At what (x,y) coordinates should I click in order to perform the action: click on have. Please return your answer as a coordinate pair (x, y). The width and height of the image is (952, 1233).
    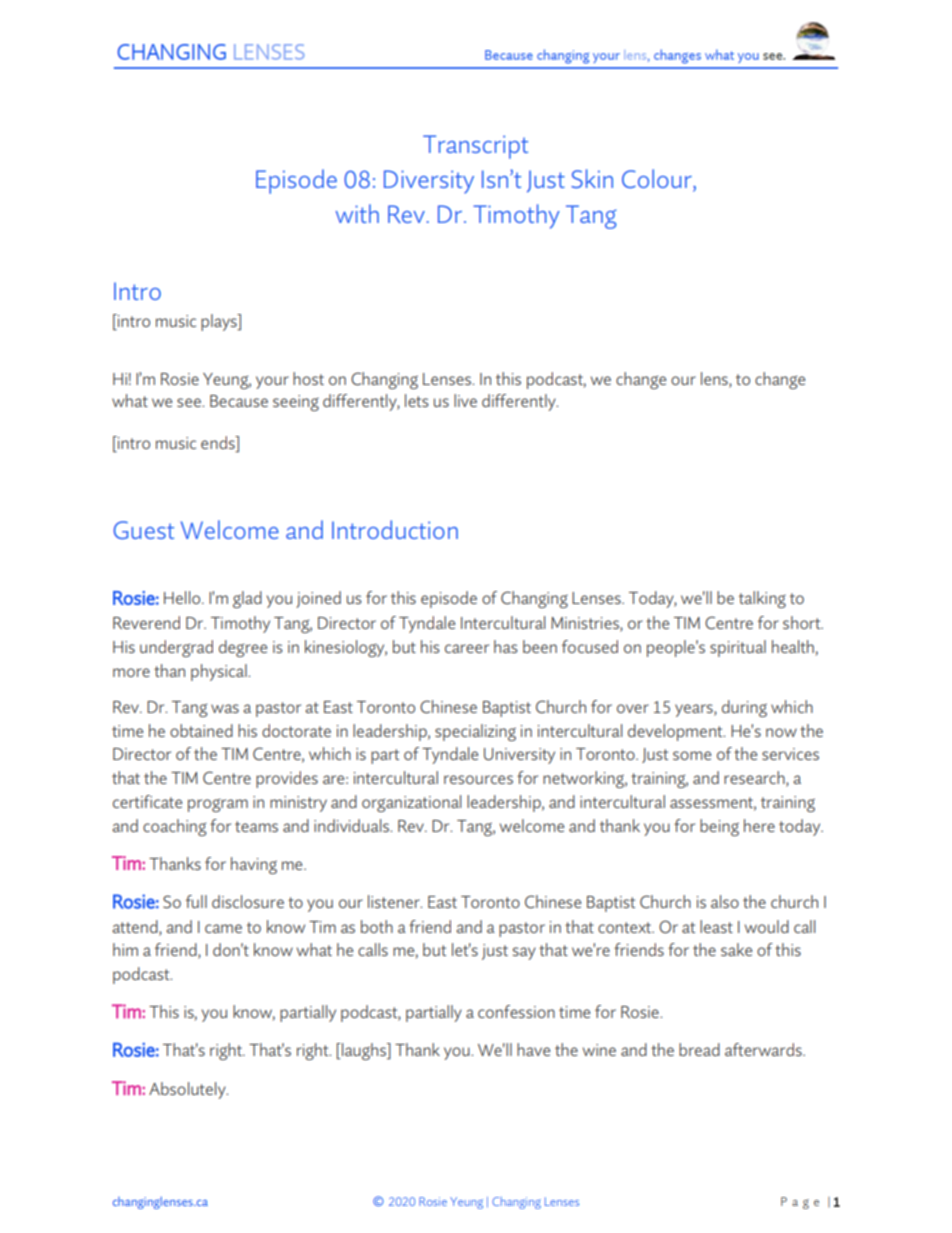
    Looking at the image, I should click on (533, 1049).
